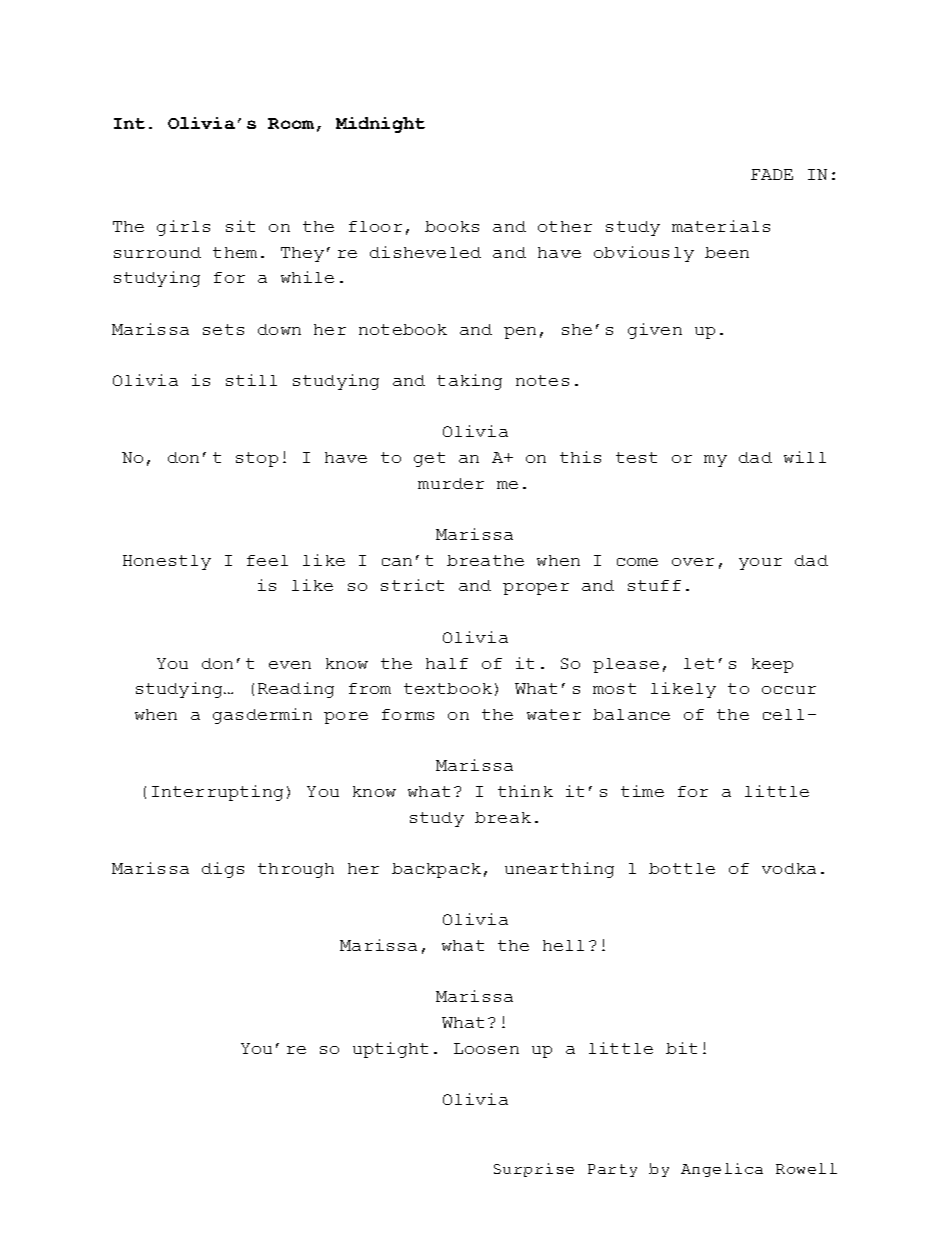  Describe the element at coordinates (390, 1050) in the screenshot. I see `uptight` at that location.
